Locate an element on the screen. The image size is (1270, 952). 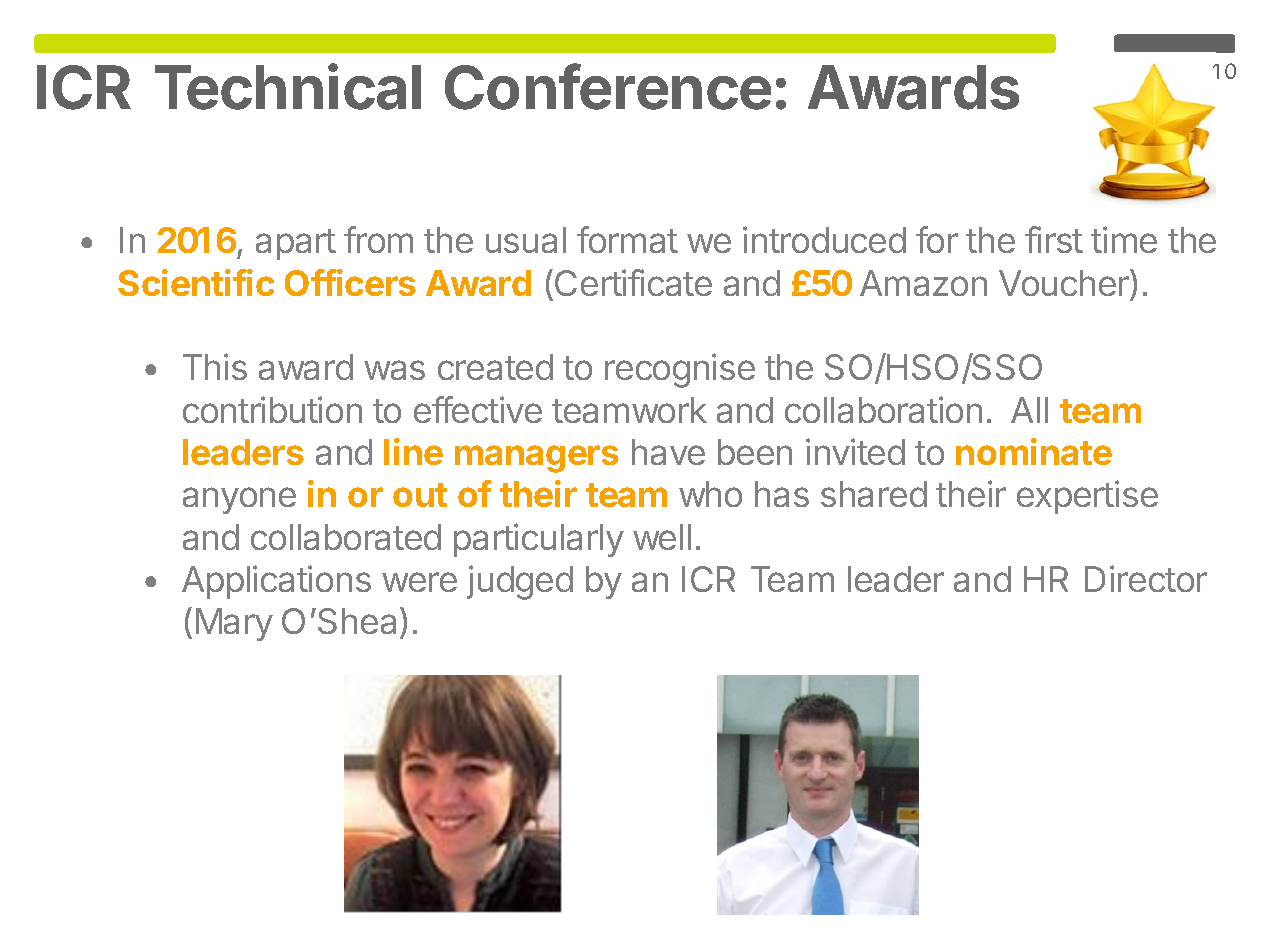
first is located at coordinates (1054, 239).
